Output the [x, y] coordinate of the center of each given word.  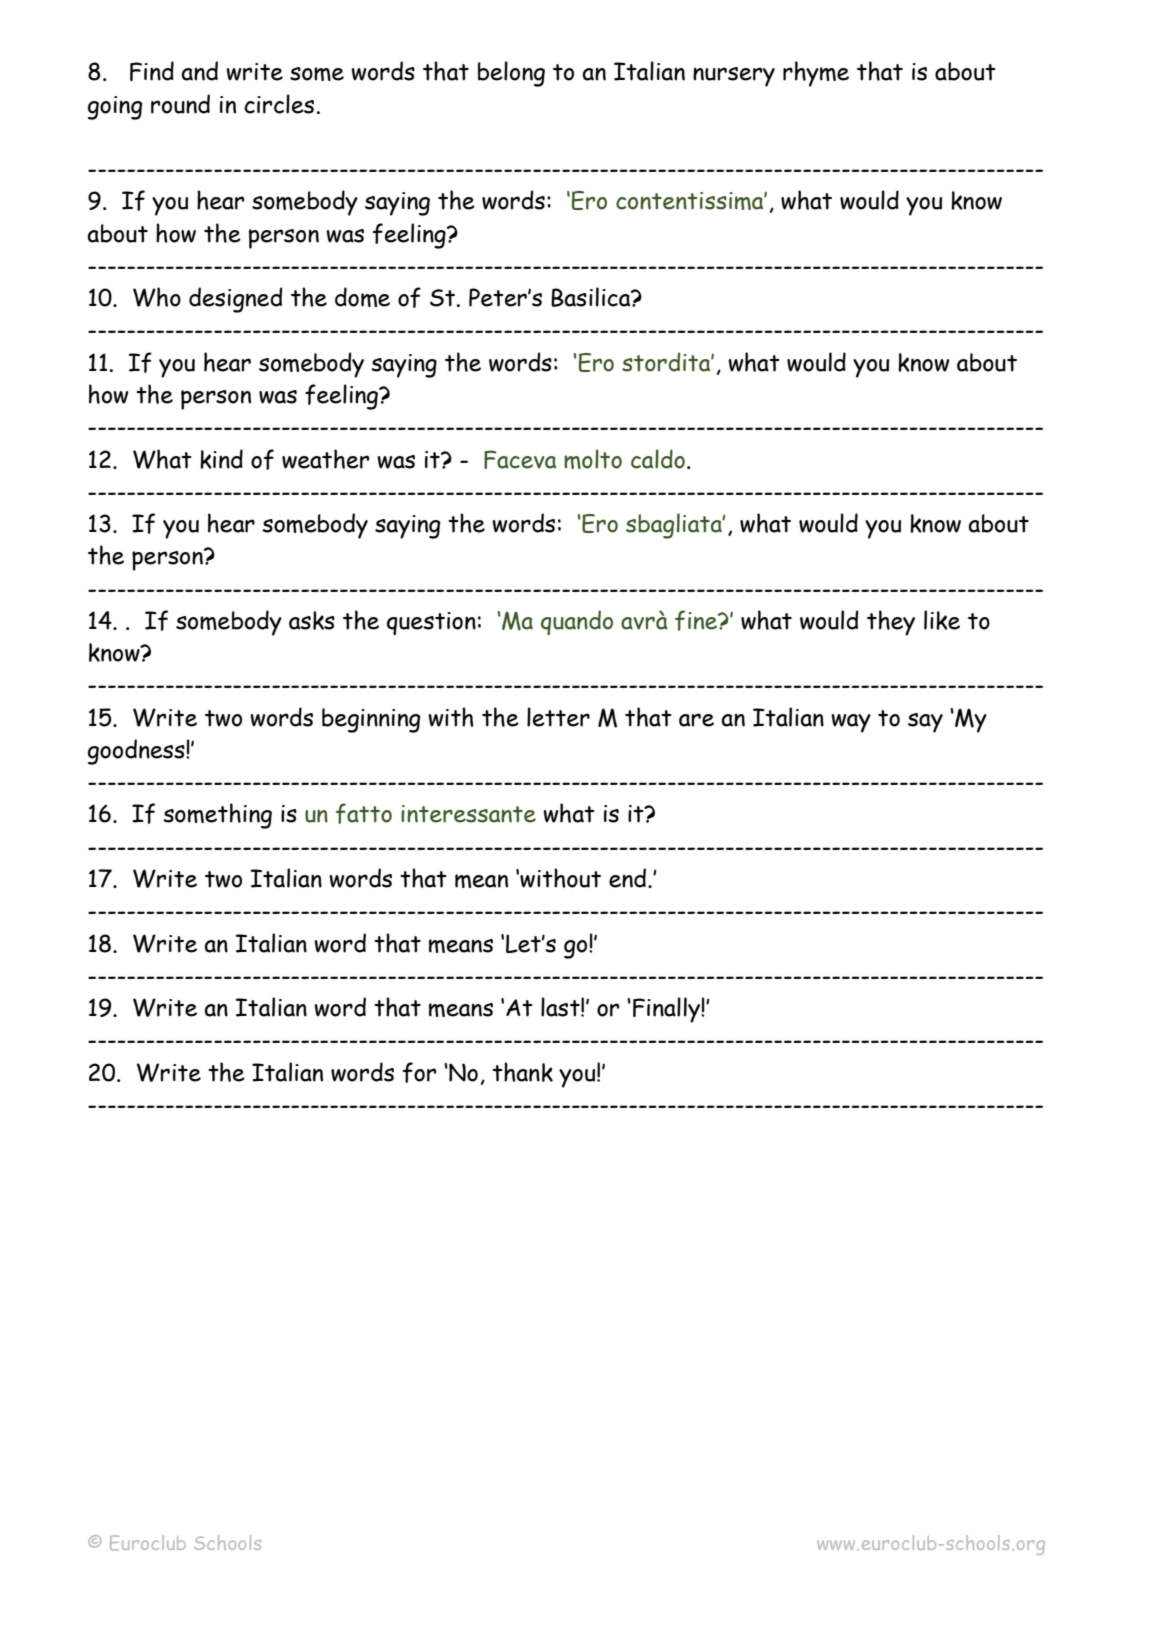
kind [221, 459]
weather [325, 459]
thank [522, 1072]
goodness [137, 752]
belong [511, 74]
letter [558, 717]
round [180, 104]
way [851, 723]
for [419, 1072]
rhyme [816, 74]
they [891, 623]
